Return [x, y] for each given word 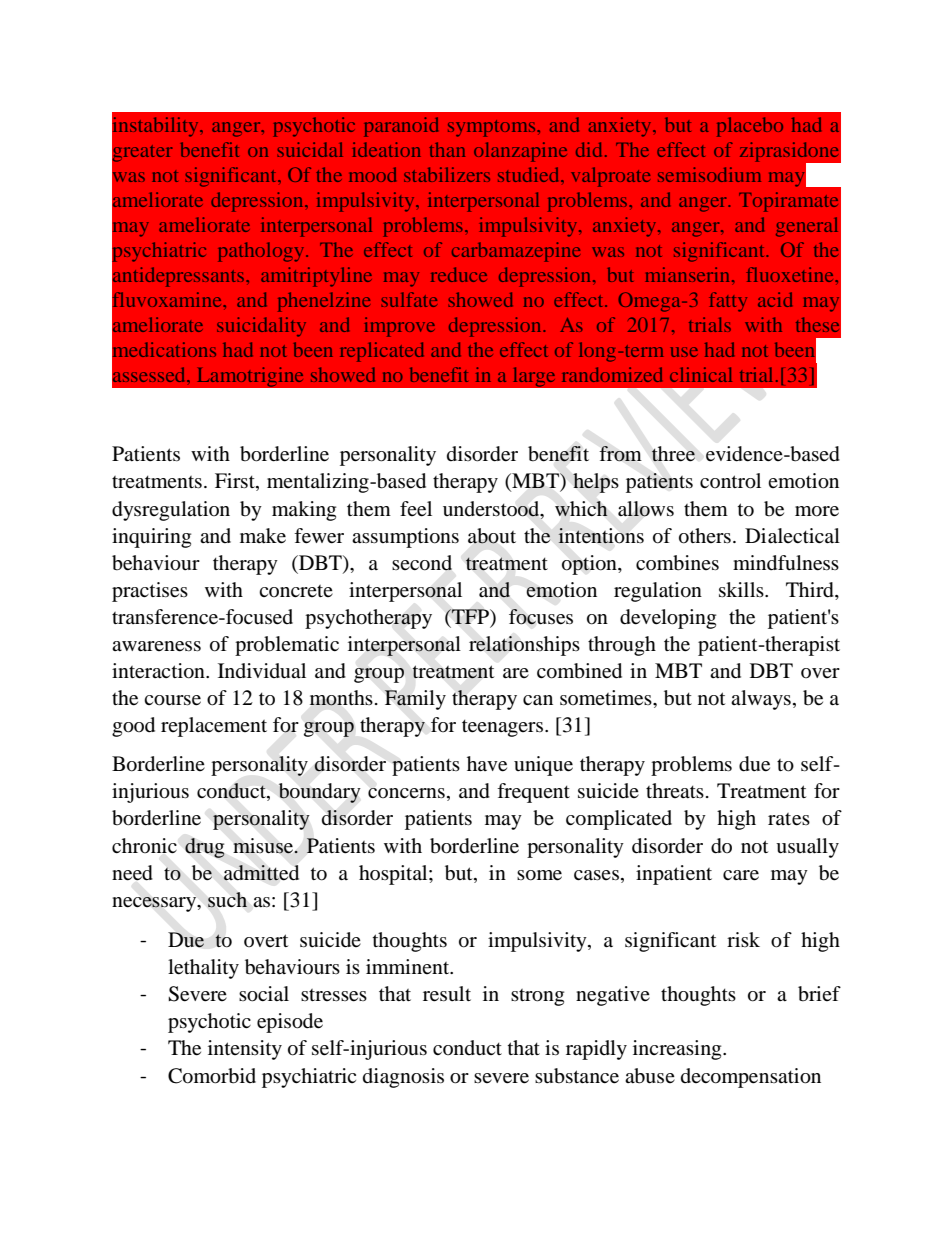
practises [150, 592]
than [447, 149]
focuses [541, 617]
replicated [382, 352]
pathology [262, 252]
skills [742, 589]
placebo [750, 127]
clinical [701, 374]
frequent [533, 793]
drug [205, 848]
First [236, 482]
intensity [245, 1050]
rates [789, 819]
